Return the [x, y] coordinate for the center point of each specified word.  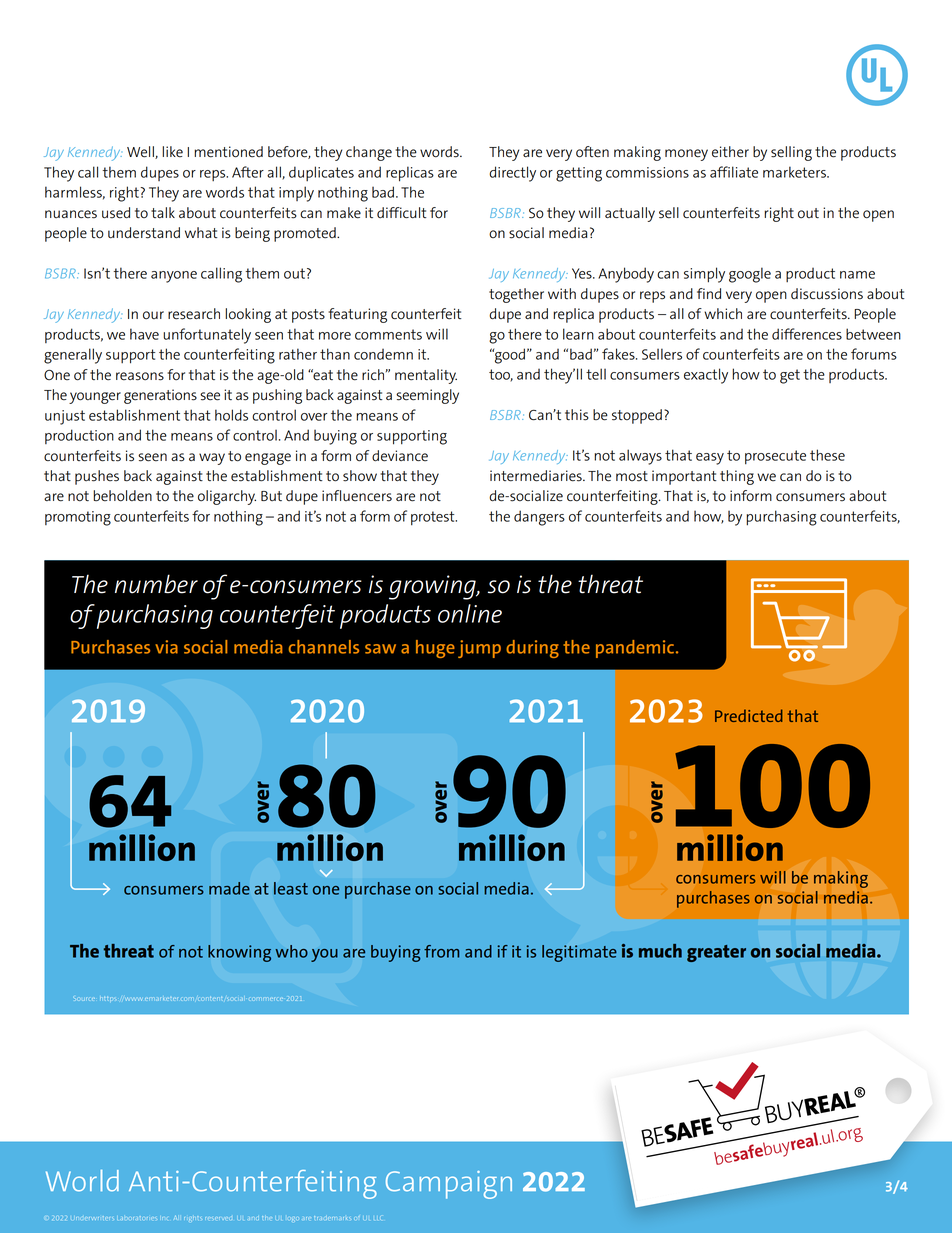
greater [716, 953]
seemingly [427, 396]
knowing [239, 953]
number [156, 584]
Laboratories [136, 1218]
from [441, 951]
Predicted [749, 715]
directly [512, 174]
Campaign [449, 1185]
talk [163, 212]
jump [479, 649]
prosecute [775, 457]
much [660, 951]
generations [160, 396]
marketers [795, 172]
